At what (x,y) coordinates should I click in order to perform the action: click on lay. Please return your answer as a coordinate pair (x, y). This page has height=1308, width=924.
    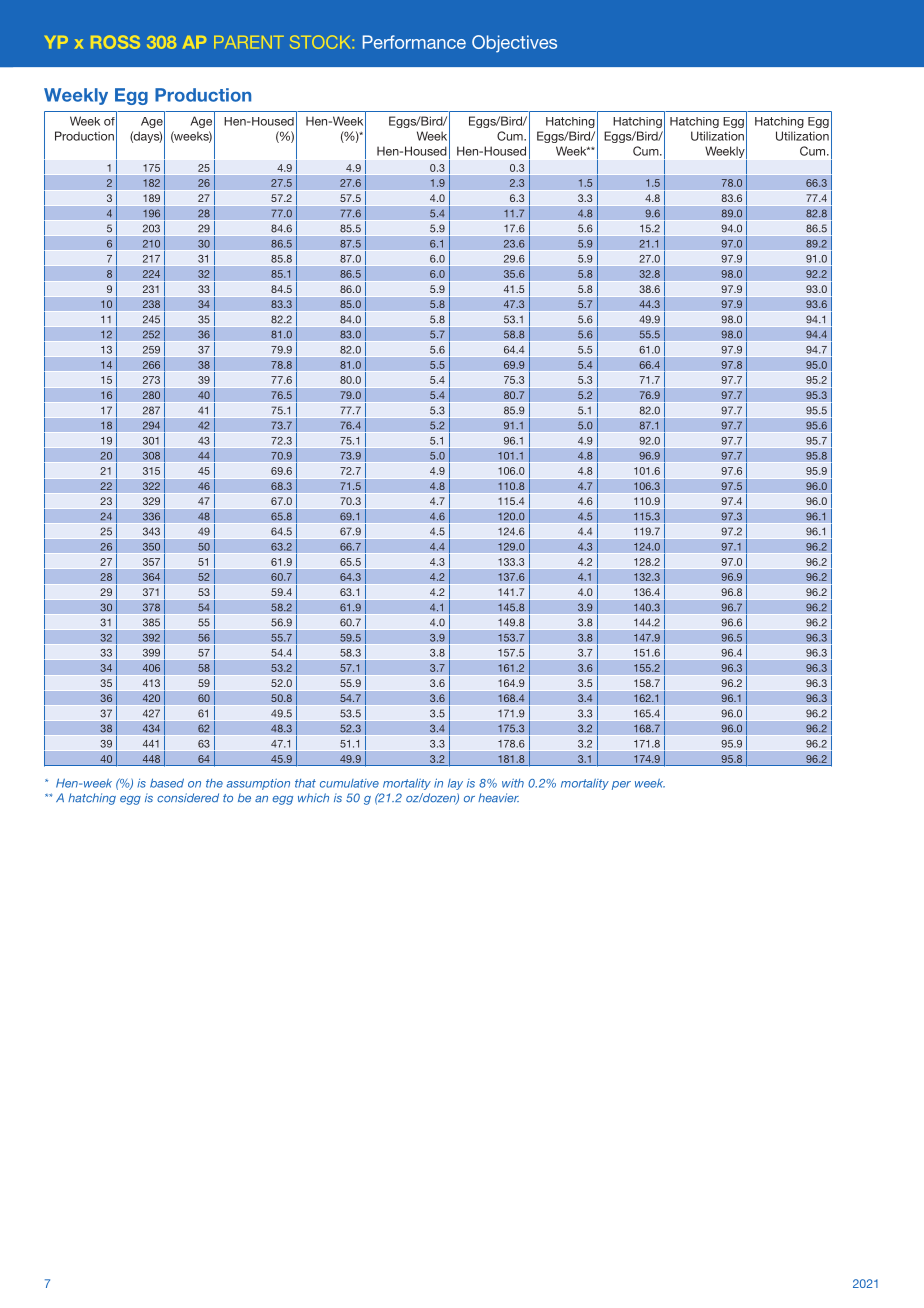
    Looking at the image, I should click on (455, 784).
